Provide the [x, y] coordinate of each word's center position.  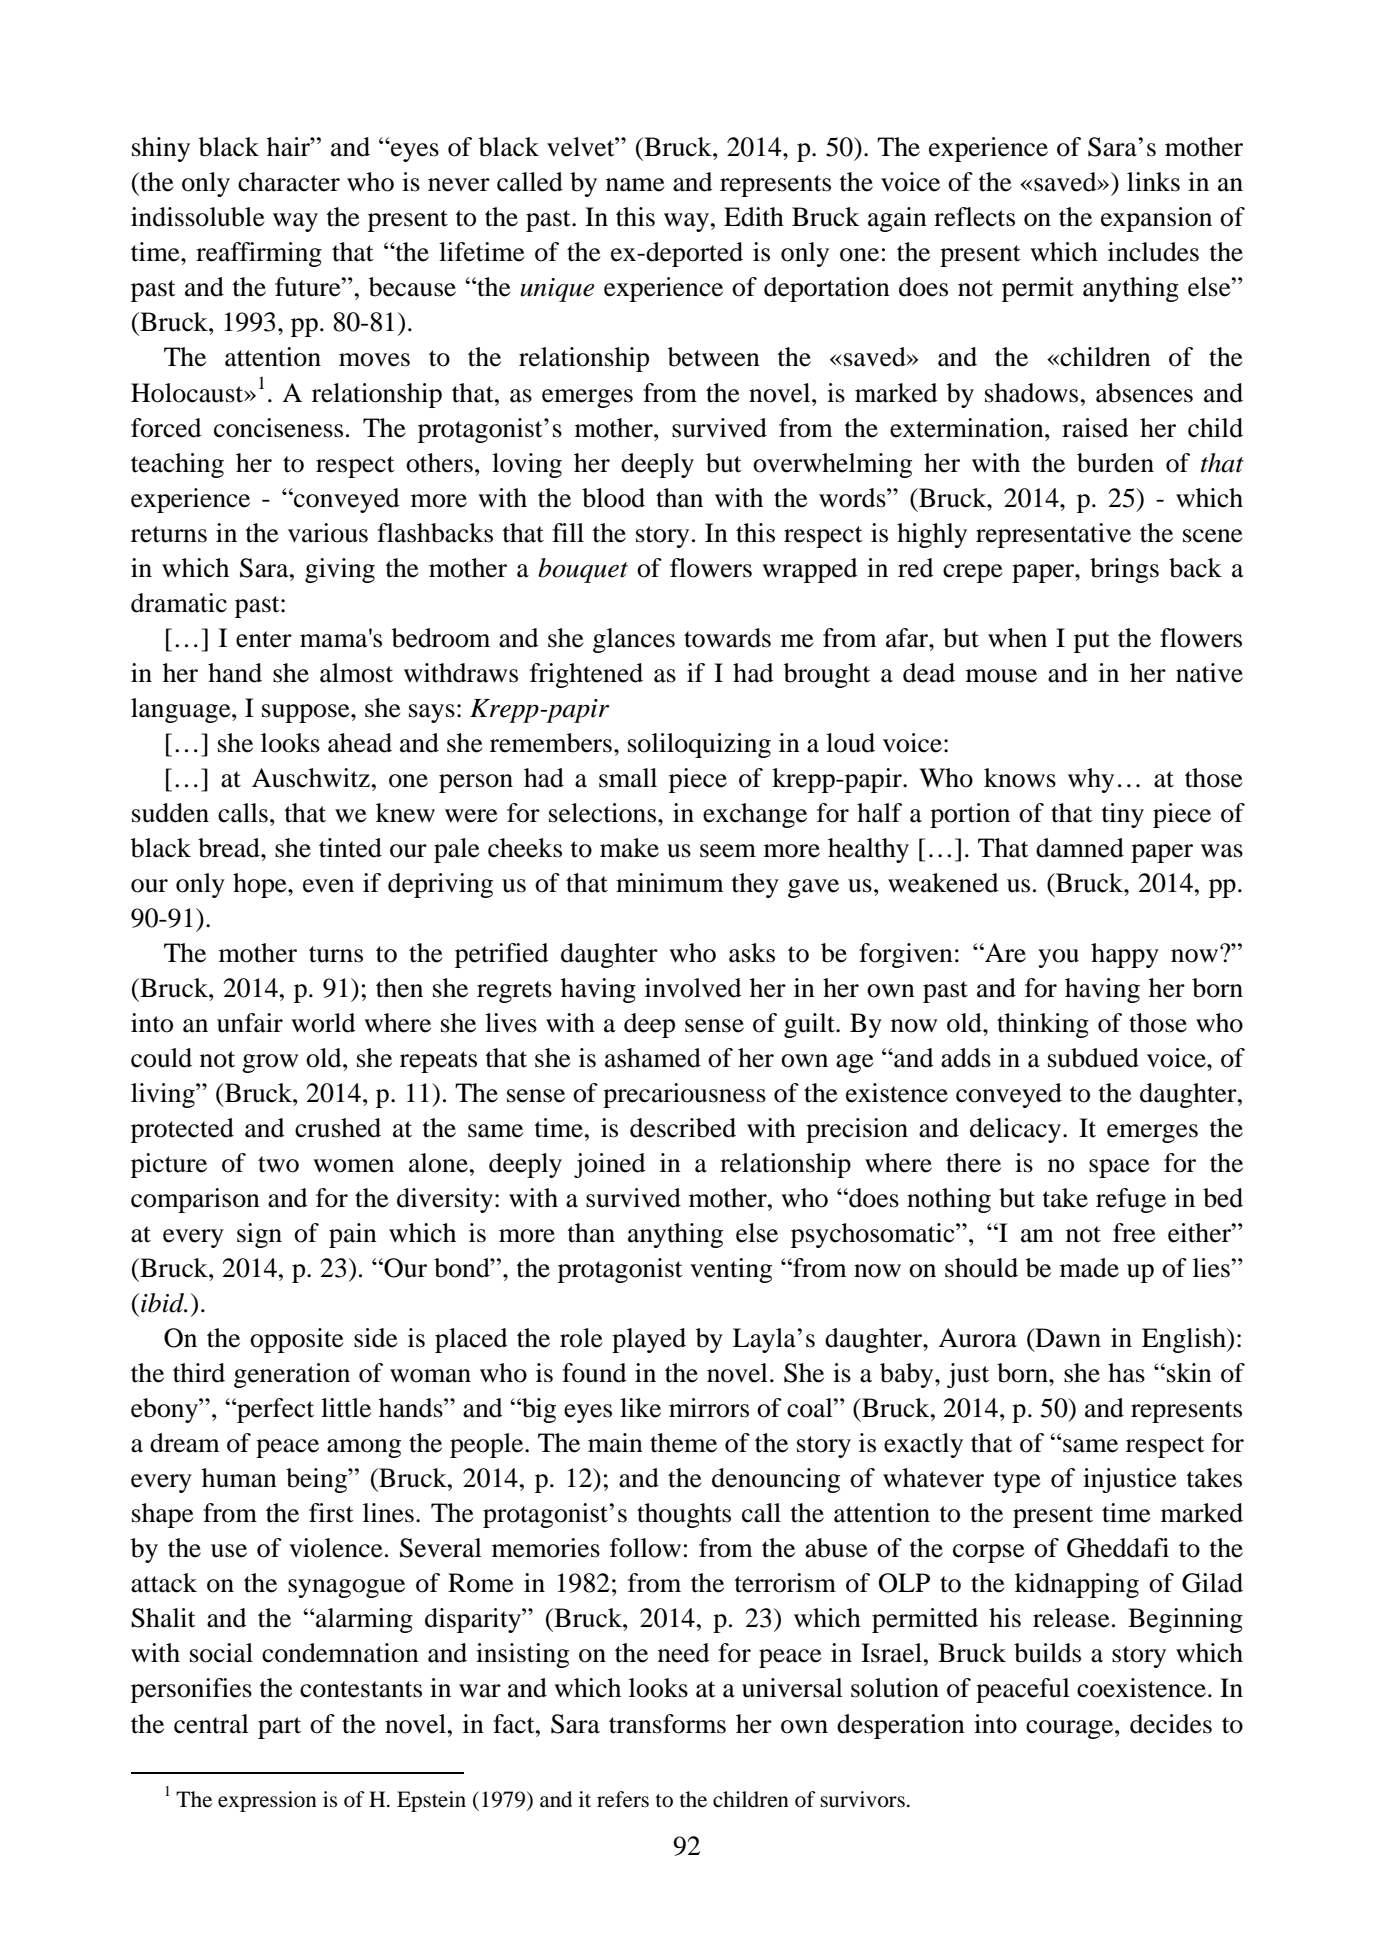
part [279, 1728]
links [1153, 182]
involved [693, 988]
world [323, 1023]
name [635, 185]
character [289, 182]
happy [1125, 955]
